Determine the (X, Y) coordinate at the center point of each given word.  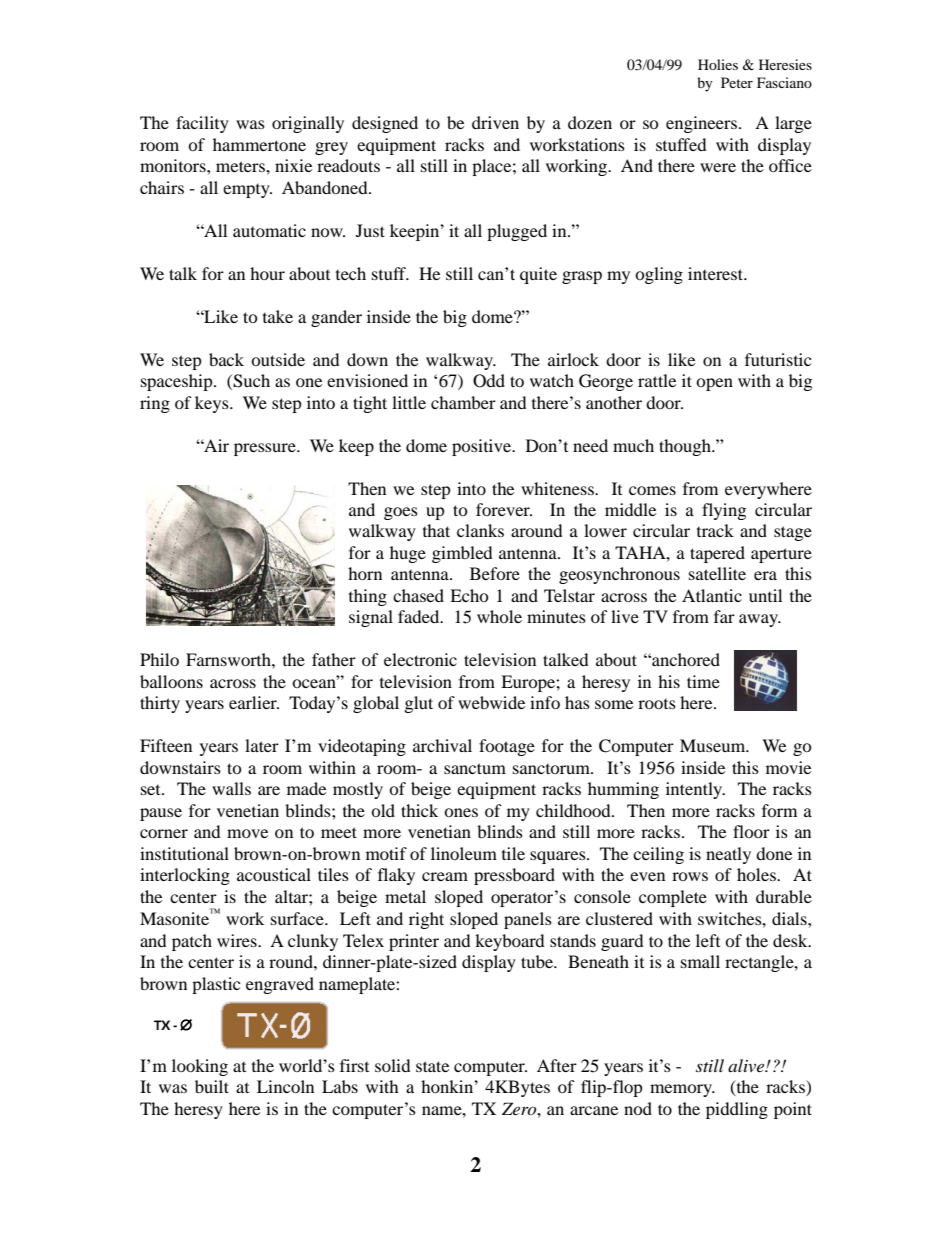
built (212, 1086)
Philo (159, 659)
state (432, 1066)
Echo (469, 595)
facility (202, 124)
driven (495, 122)
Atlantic (712, 595)
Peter (737, 82)
